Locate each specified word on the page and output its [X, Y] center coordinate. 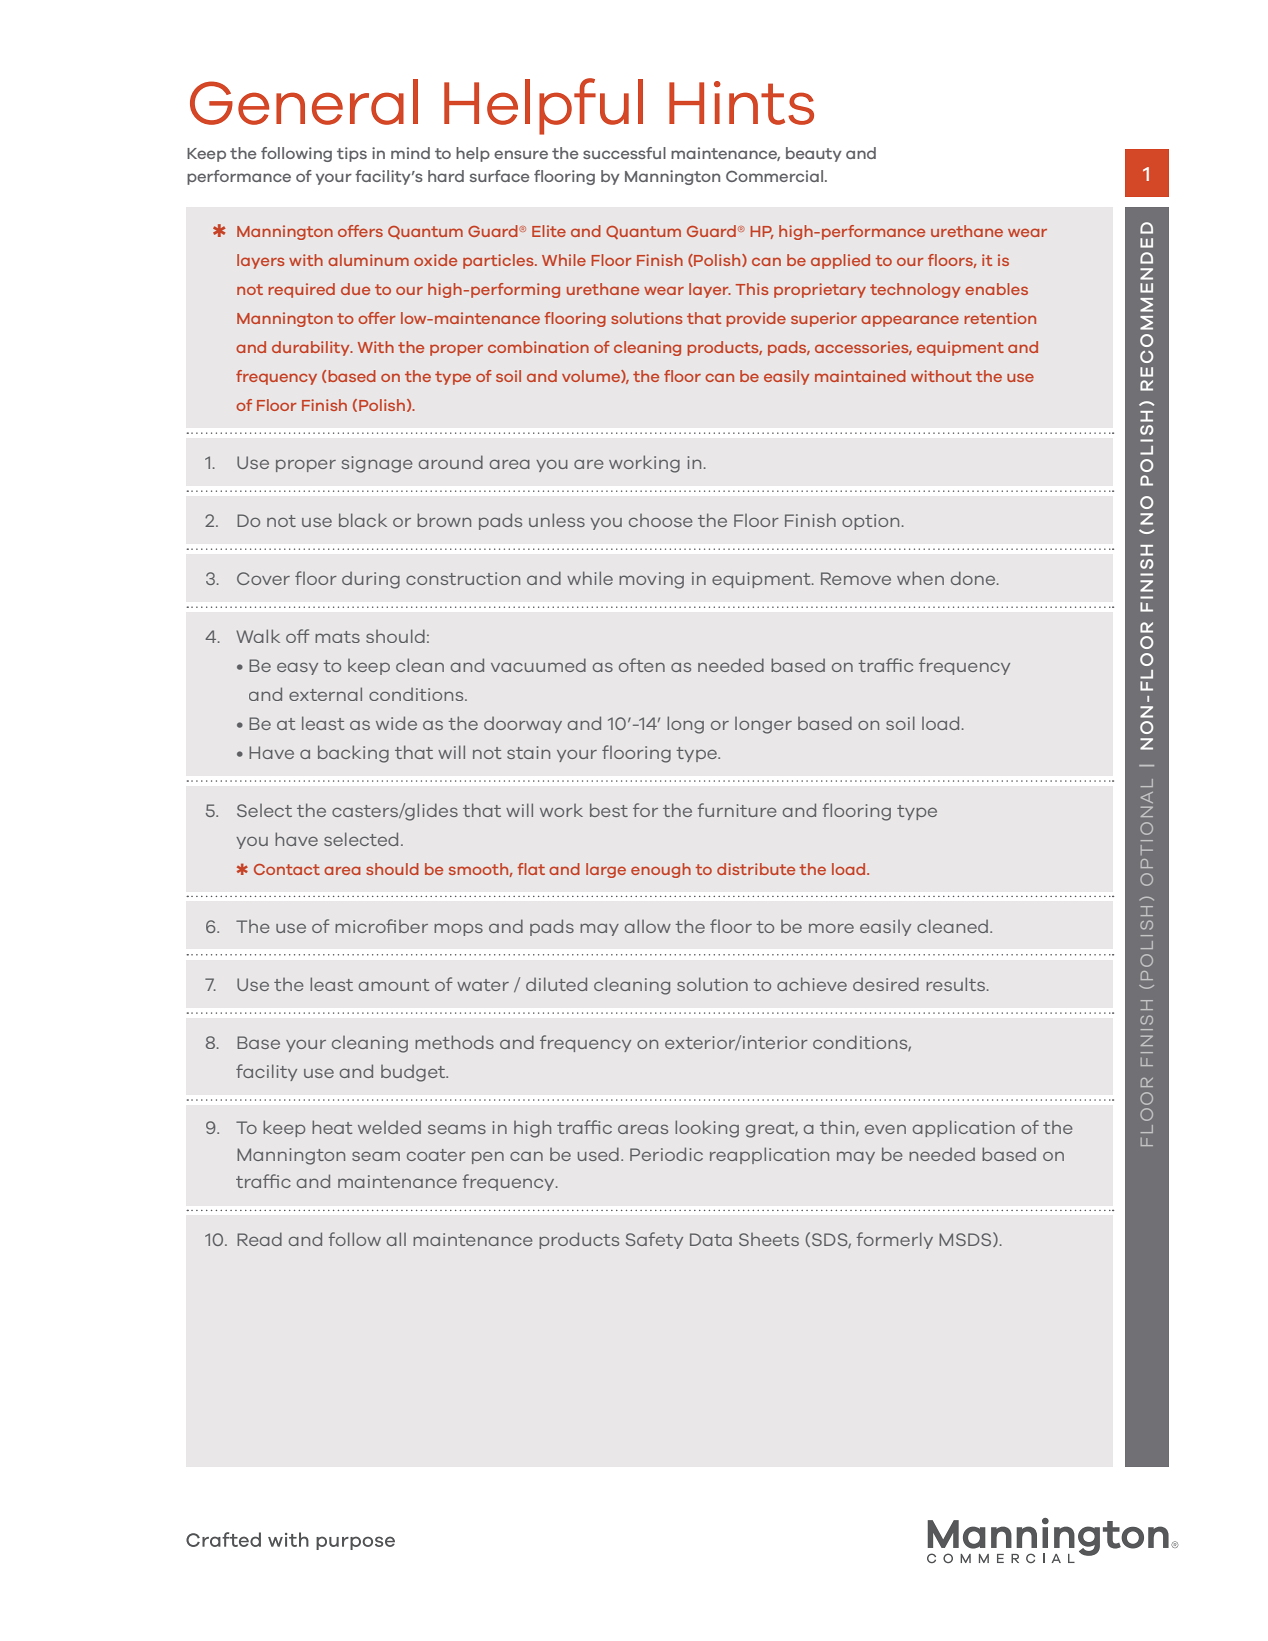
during [371, 580]
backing [353, 754]
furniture [737, 810]
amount [394, 985]
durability [312, 348]
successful [624, 153]
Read [259, 1239]
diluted [556, 984]
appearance [910, 321]
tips [352, 154]
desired [886, 984]
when [920, 578]
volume [592, 376]
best [609, 810]
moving [651, 580]
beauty [814, 154]
